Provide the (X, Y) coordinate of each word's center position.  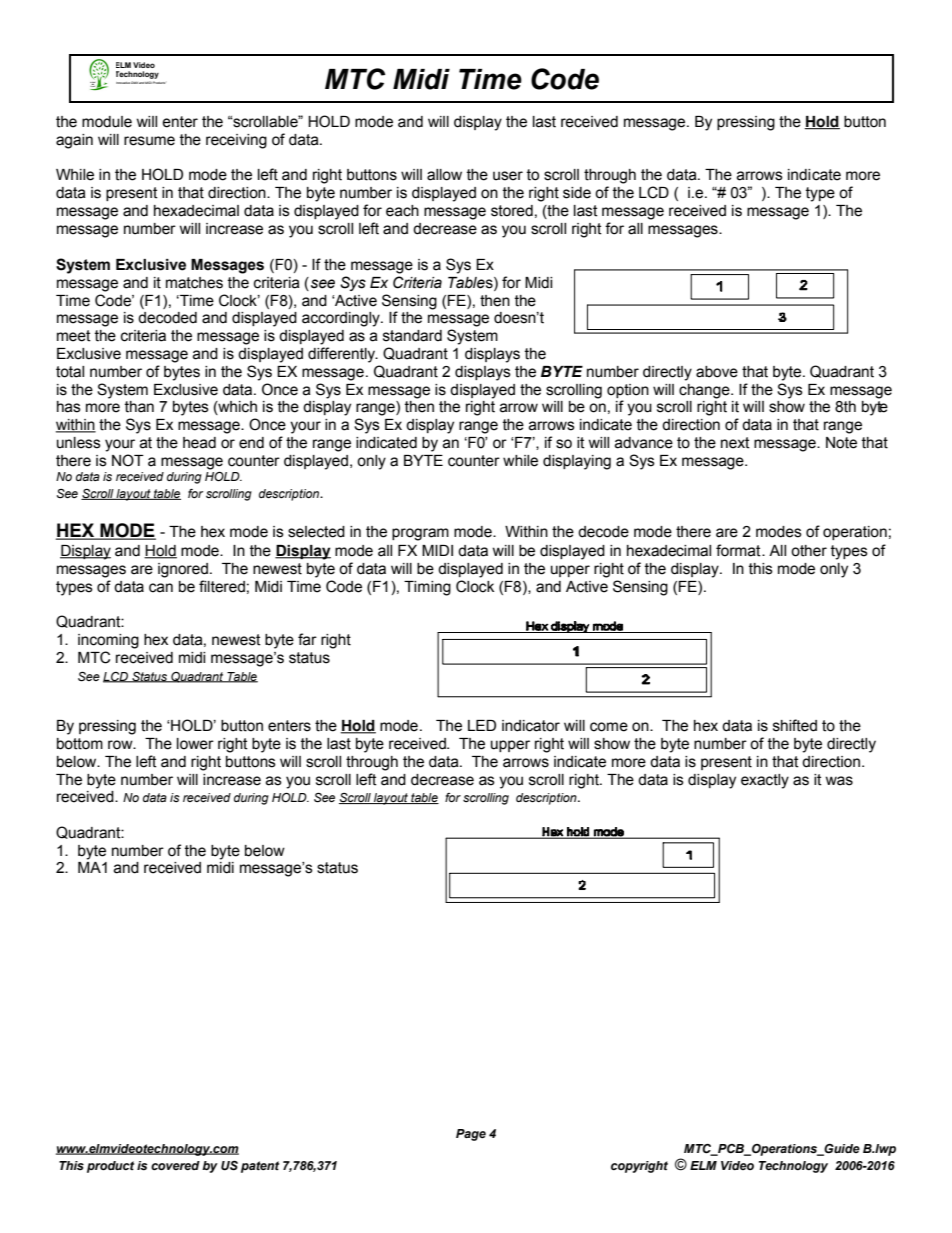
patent (260, 1167)
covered (175, 1166)
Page (471, 1135)
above (717, 372)
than (139, 407)
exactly (765, 781)
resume (149, 141)
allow (444, 175)
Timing (427, 588)
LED (482, 725)
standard (412, 336)
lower (195, 744)
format (739, 550)
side (577, 193)
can (161, 588)
